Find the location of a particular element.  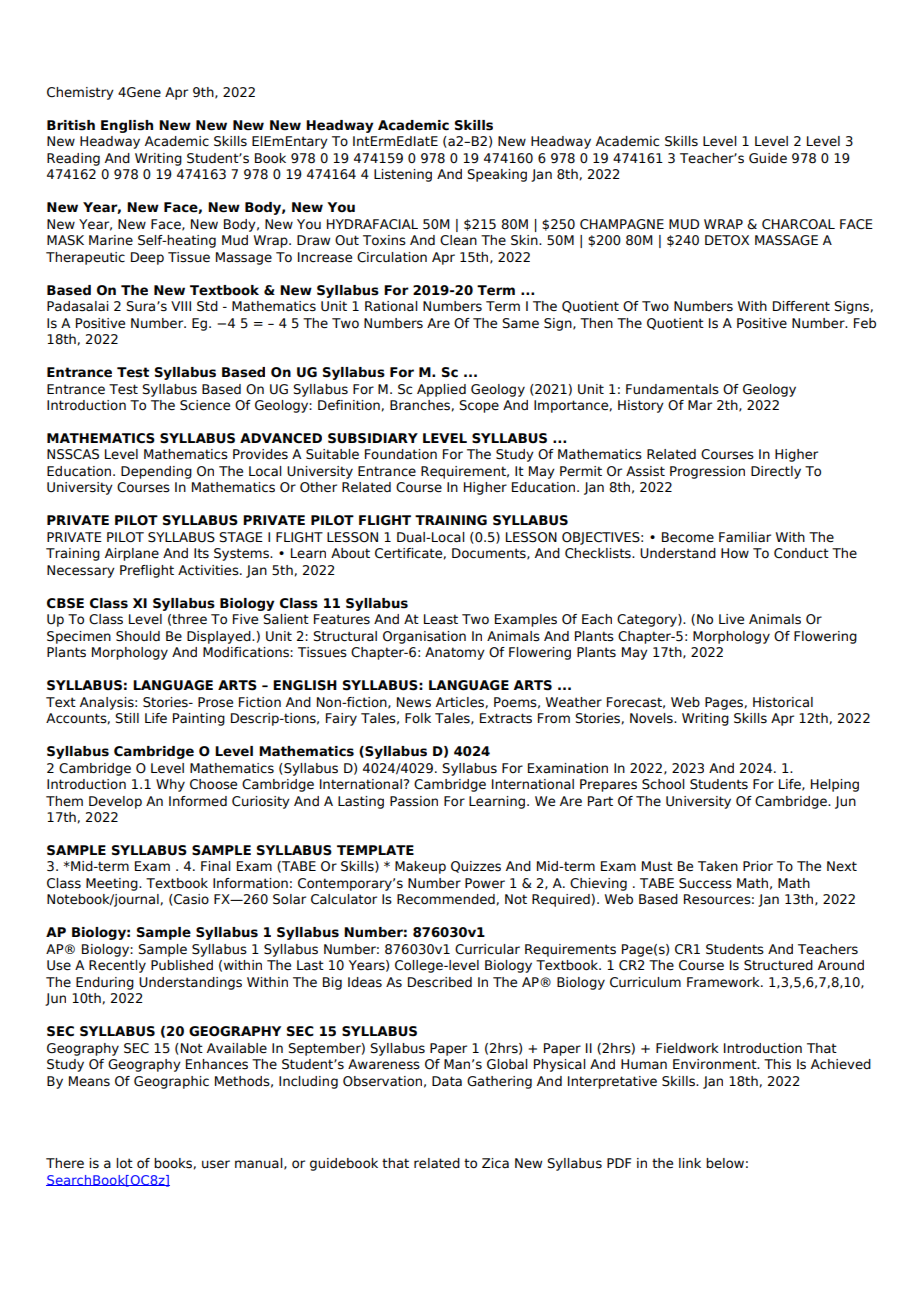

British is located at coordinates (71, 125).
